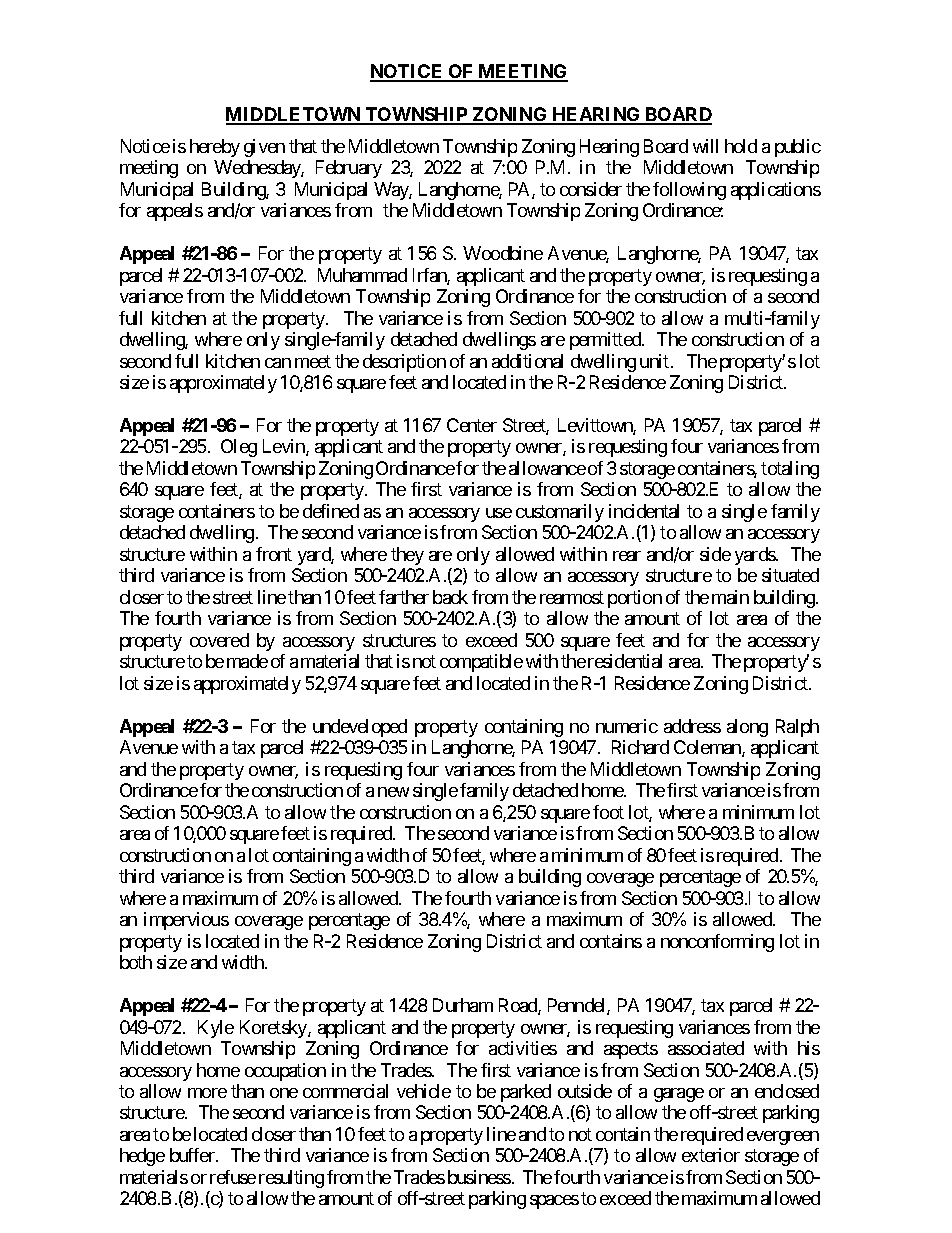  Describe the element at coordinates (741, 146) in the screenshot. I see `hold` at that location.
